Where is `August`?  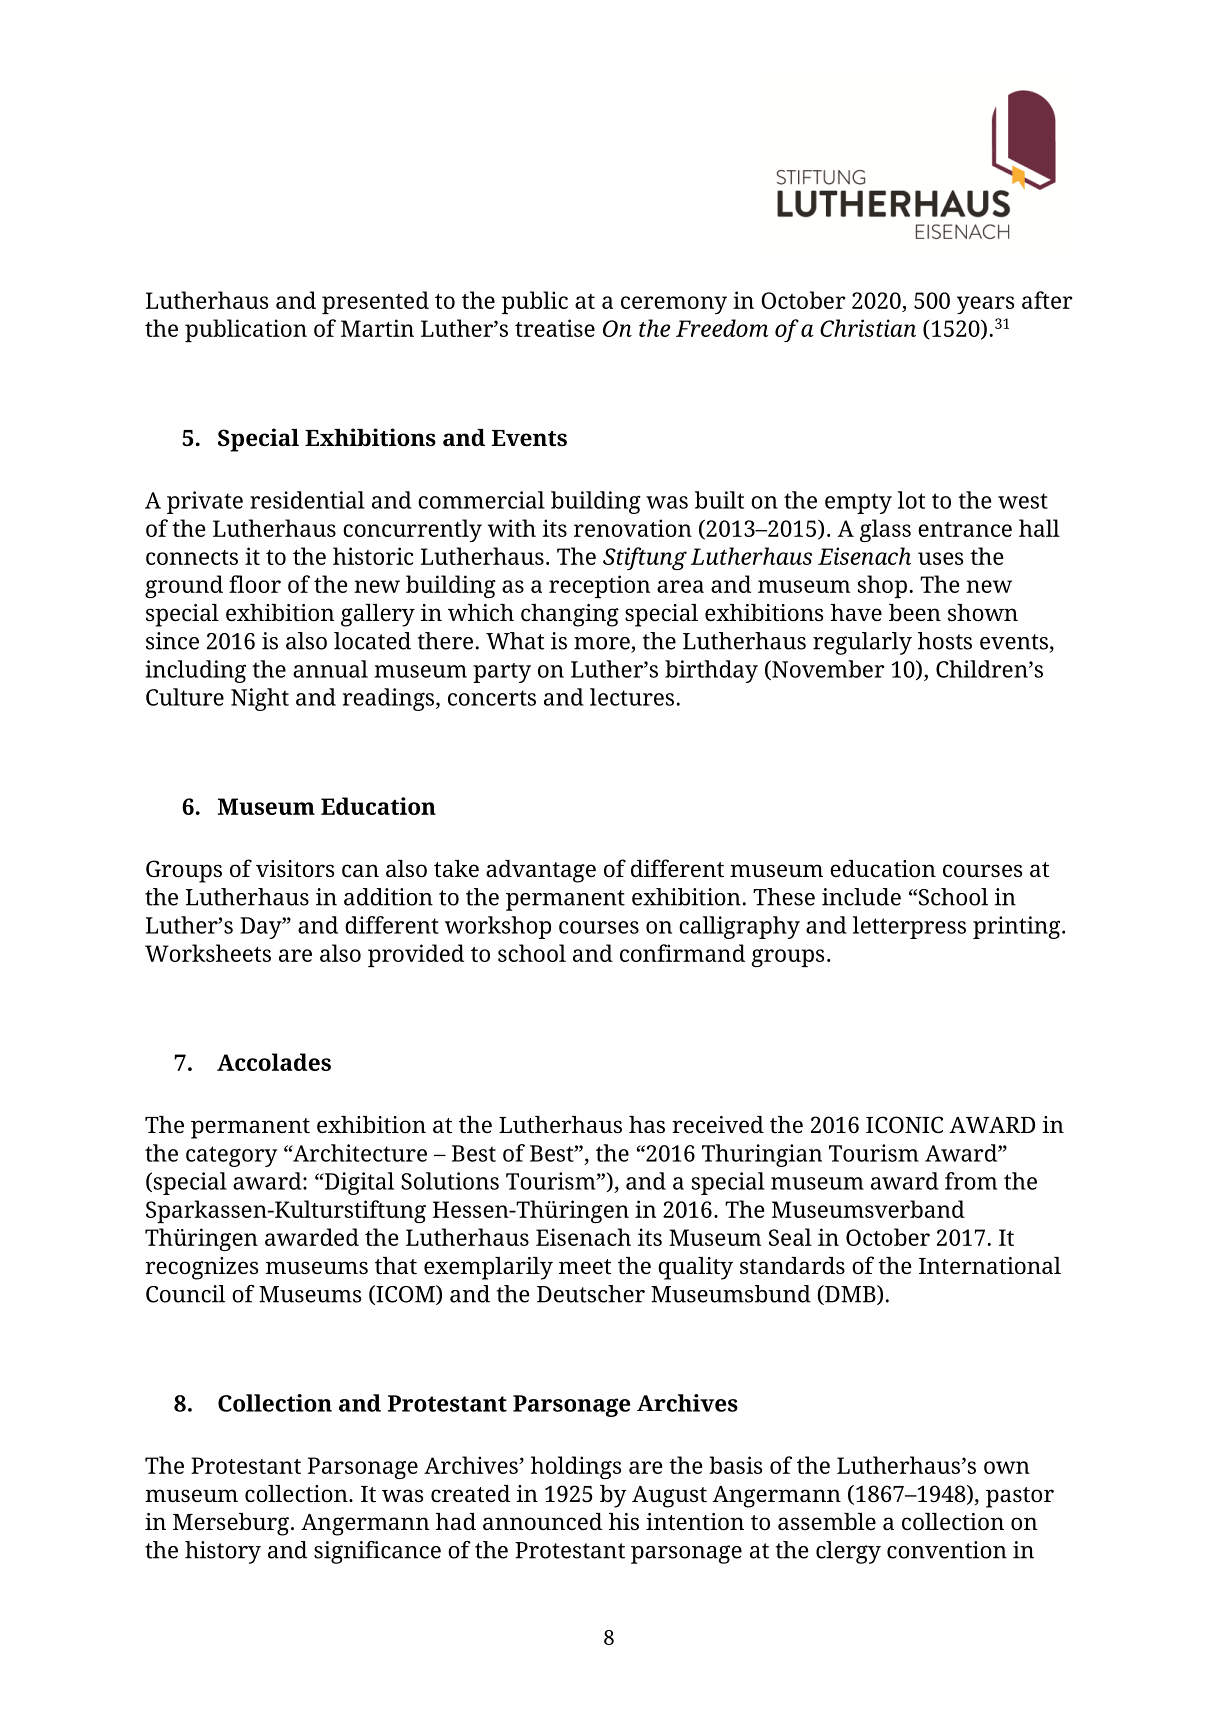 August is located at coordinates (669, 1497).
